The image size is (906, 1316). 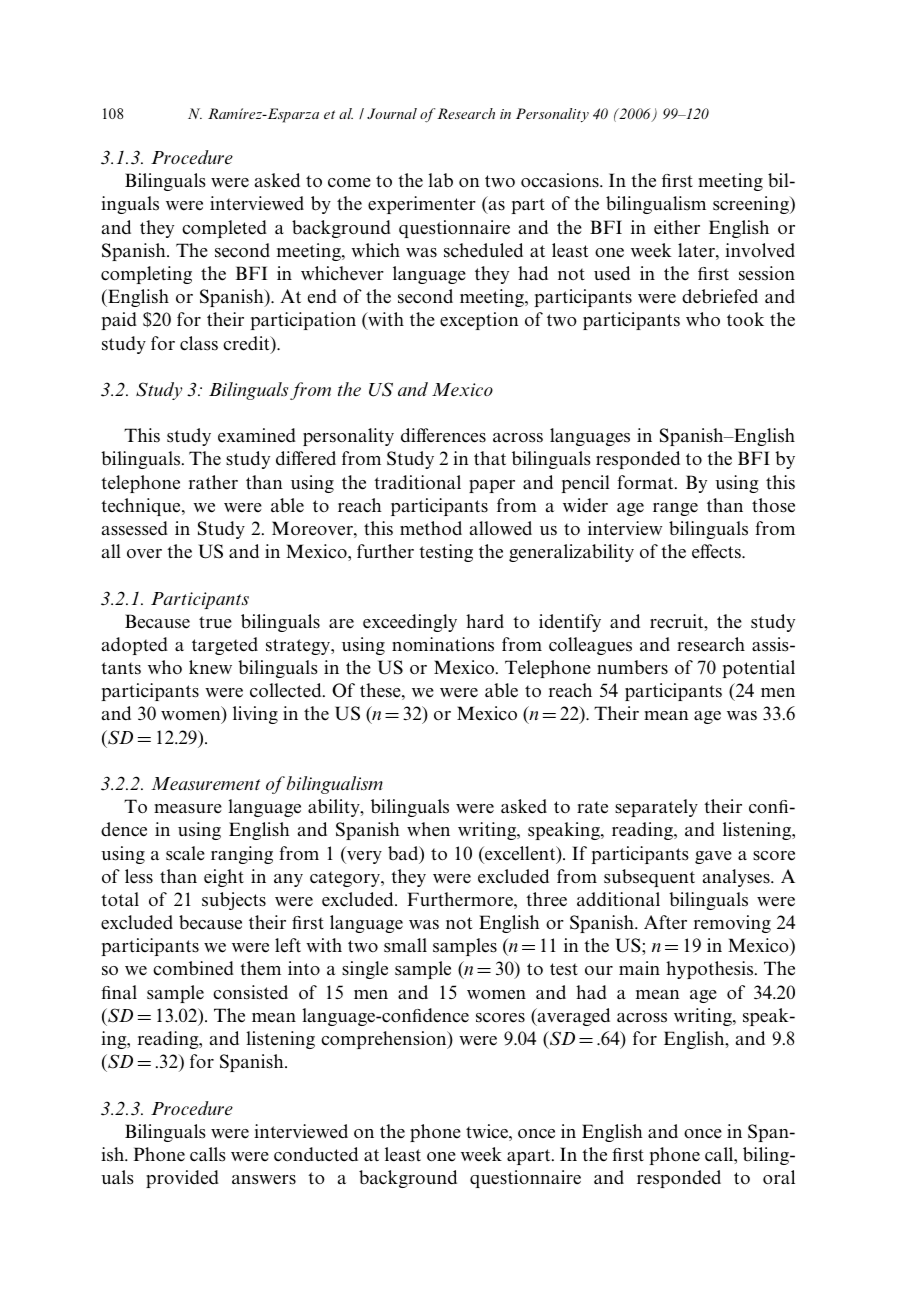 What do you see at coordinates (224, 229) in the image?
I see `completed` at bounding box center [224, 229].
